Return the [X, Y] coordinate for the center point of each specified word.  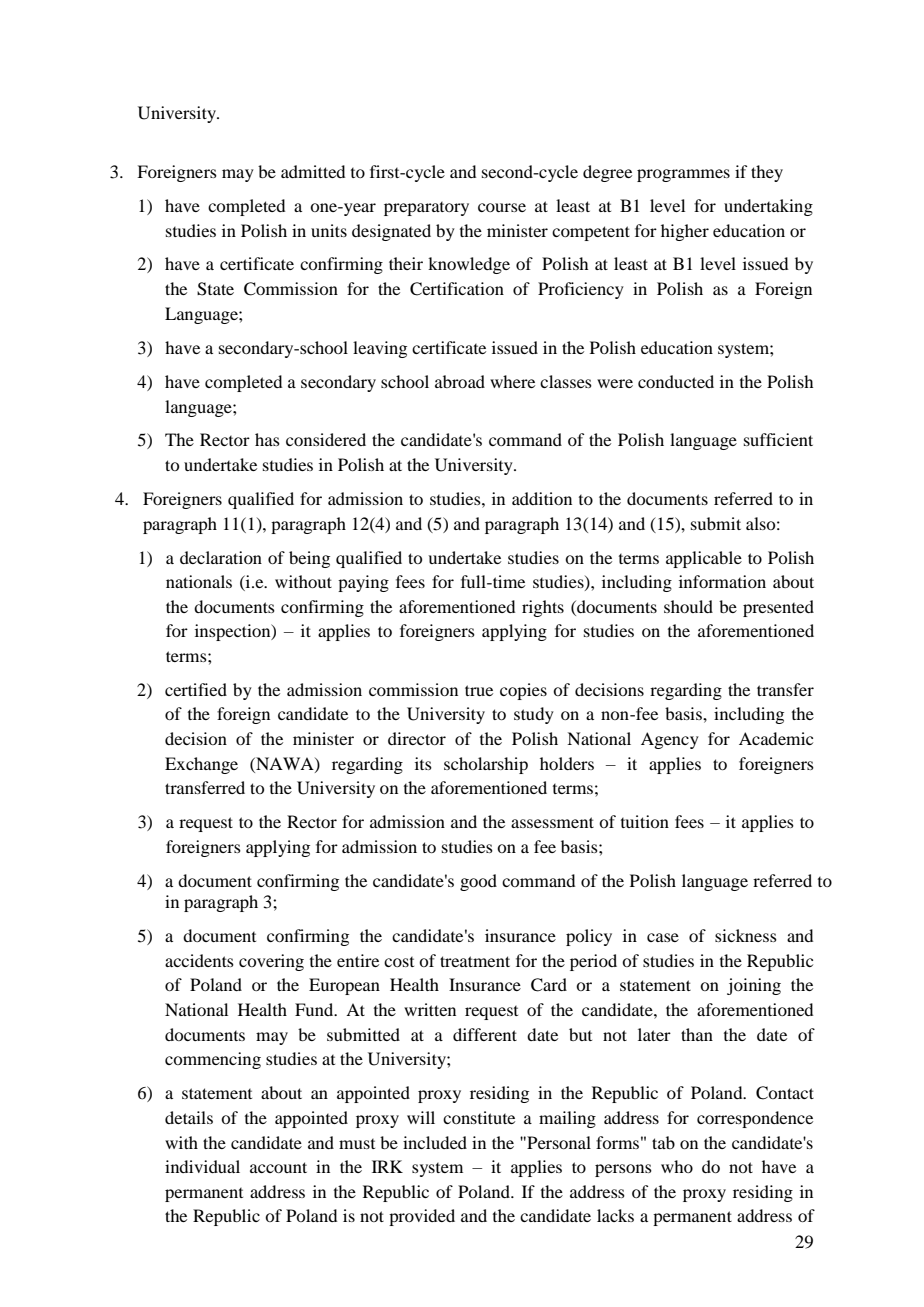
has [267, 439]
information [722, 581]
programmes [683, 175]
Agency [670, 740]
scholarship [486, 765]
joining [754, 986]
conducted [676, 381]
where [512, 381]
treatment [475, 961]
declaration [221, 557]
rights [543, 608]
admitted [313, 171]
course [502, 207]
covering [271, 962]
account [278, 1167]
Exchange [201, 765]
